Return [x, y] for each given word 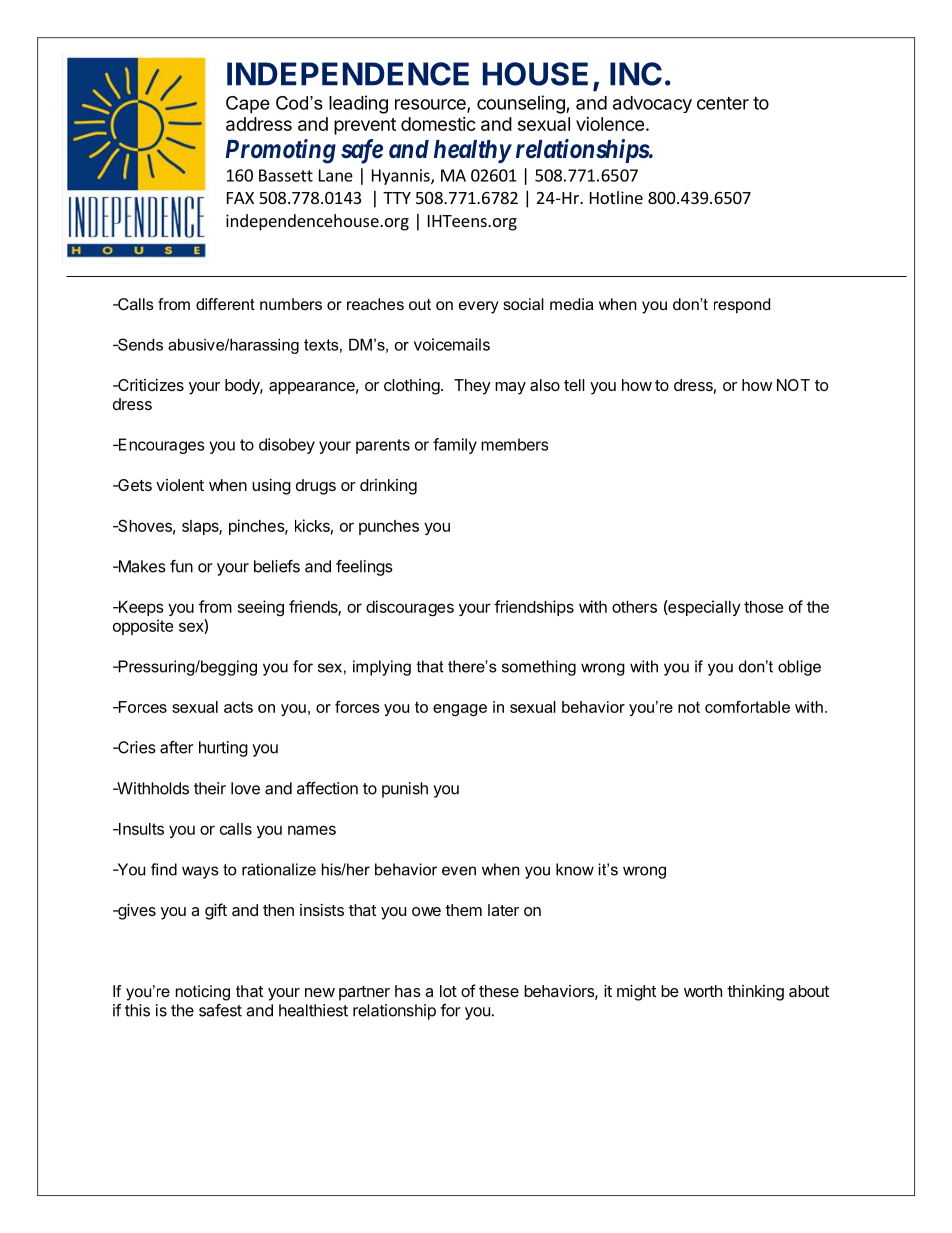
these [499, 991]
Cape [248, 105]
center [723, 103]
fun [181, 566]
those [763, 607]
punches [389, 527]
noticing [203, 993]
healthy [472, 151]
